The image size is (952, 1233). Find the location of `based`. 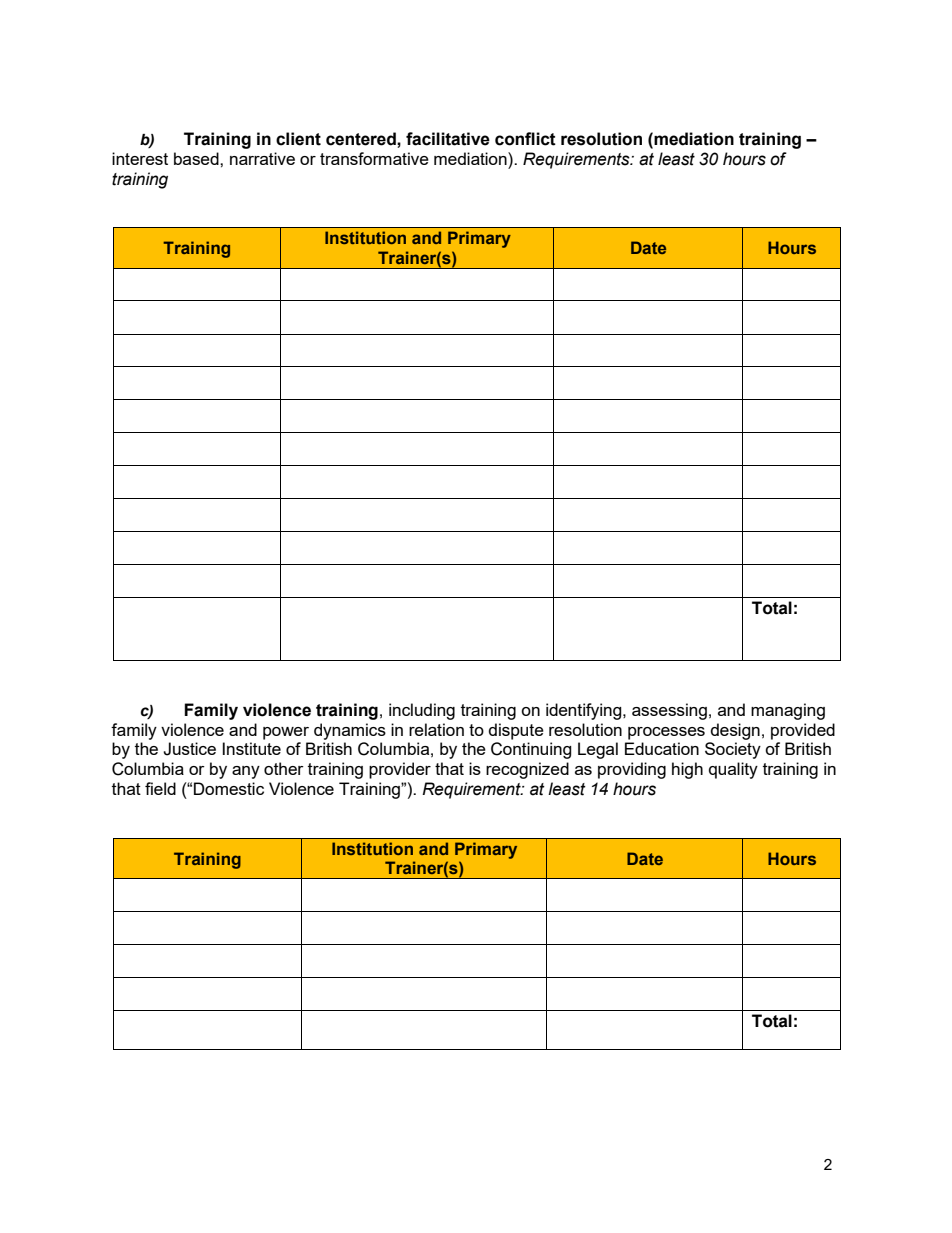

based is located at coordinates (197, 158).
